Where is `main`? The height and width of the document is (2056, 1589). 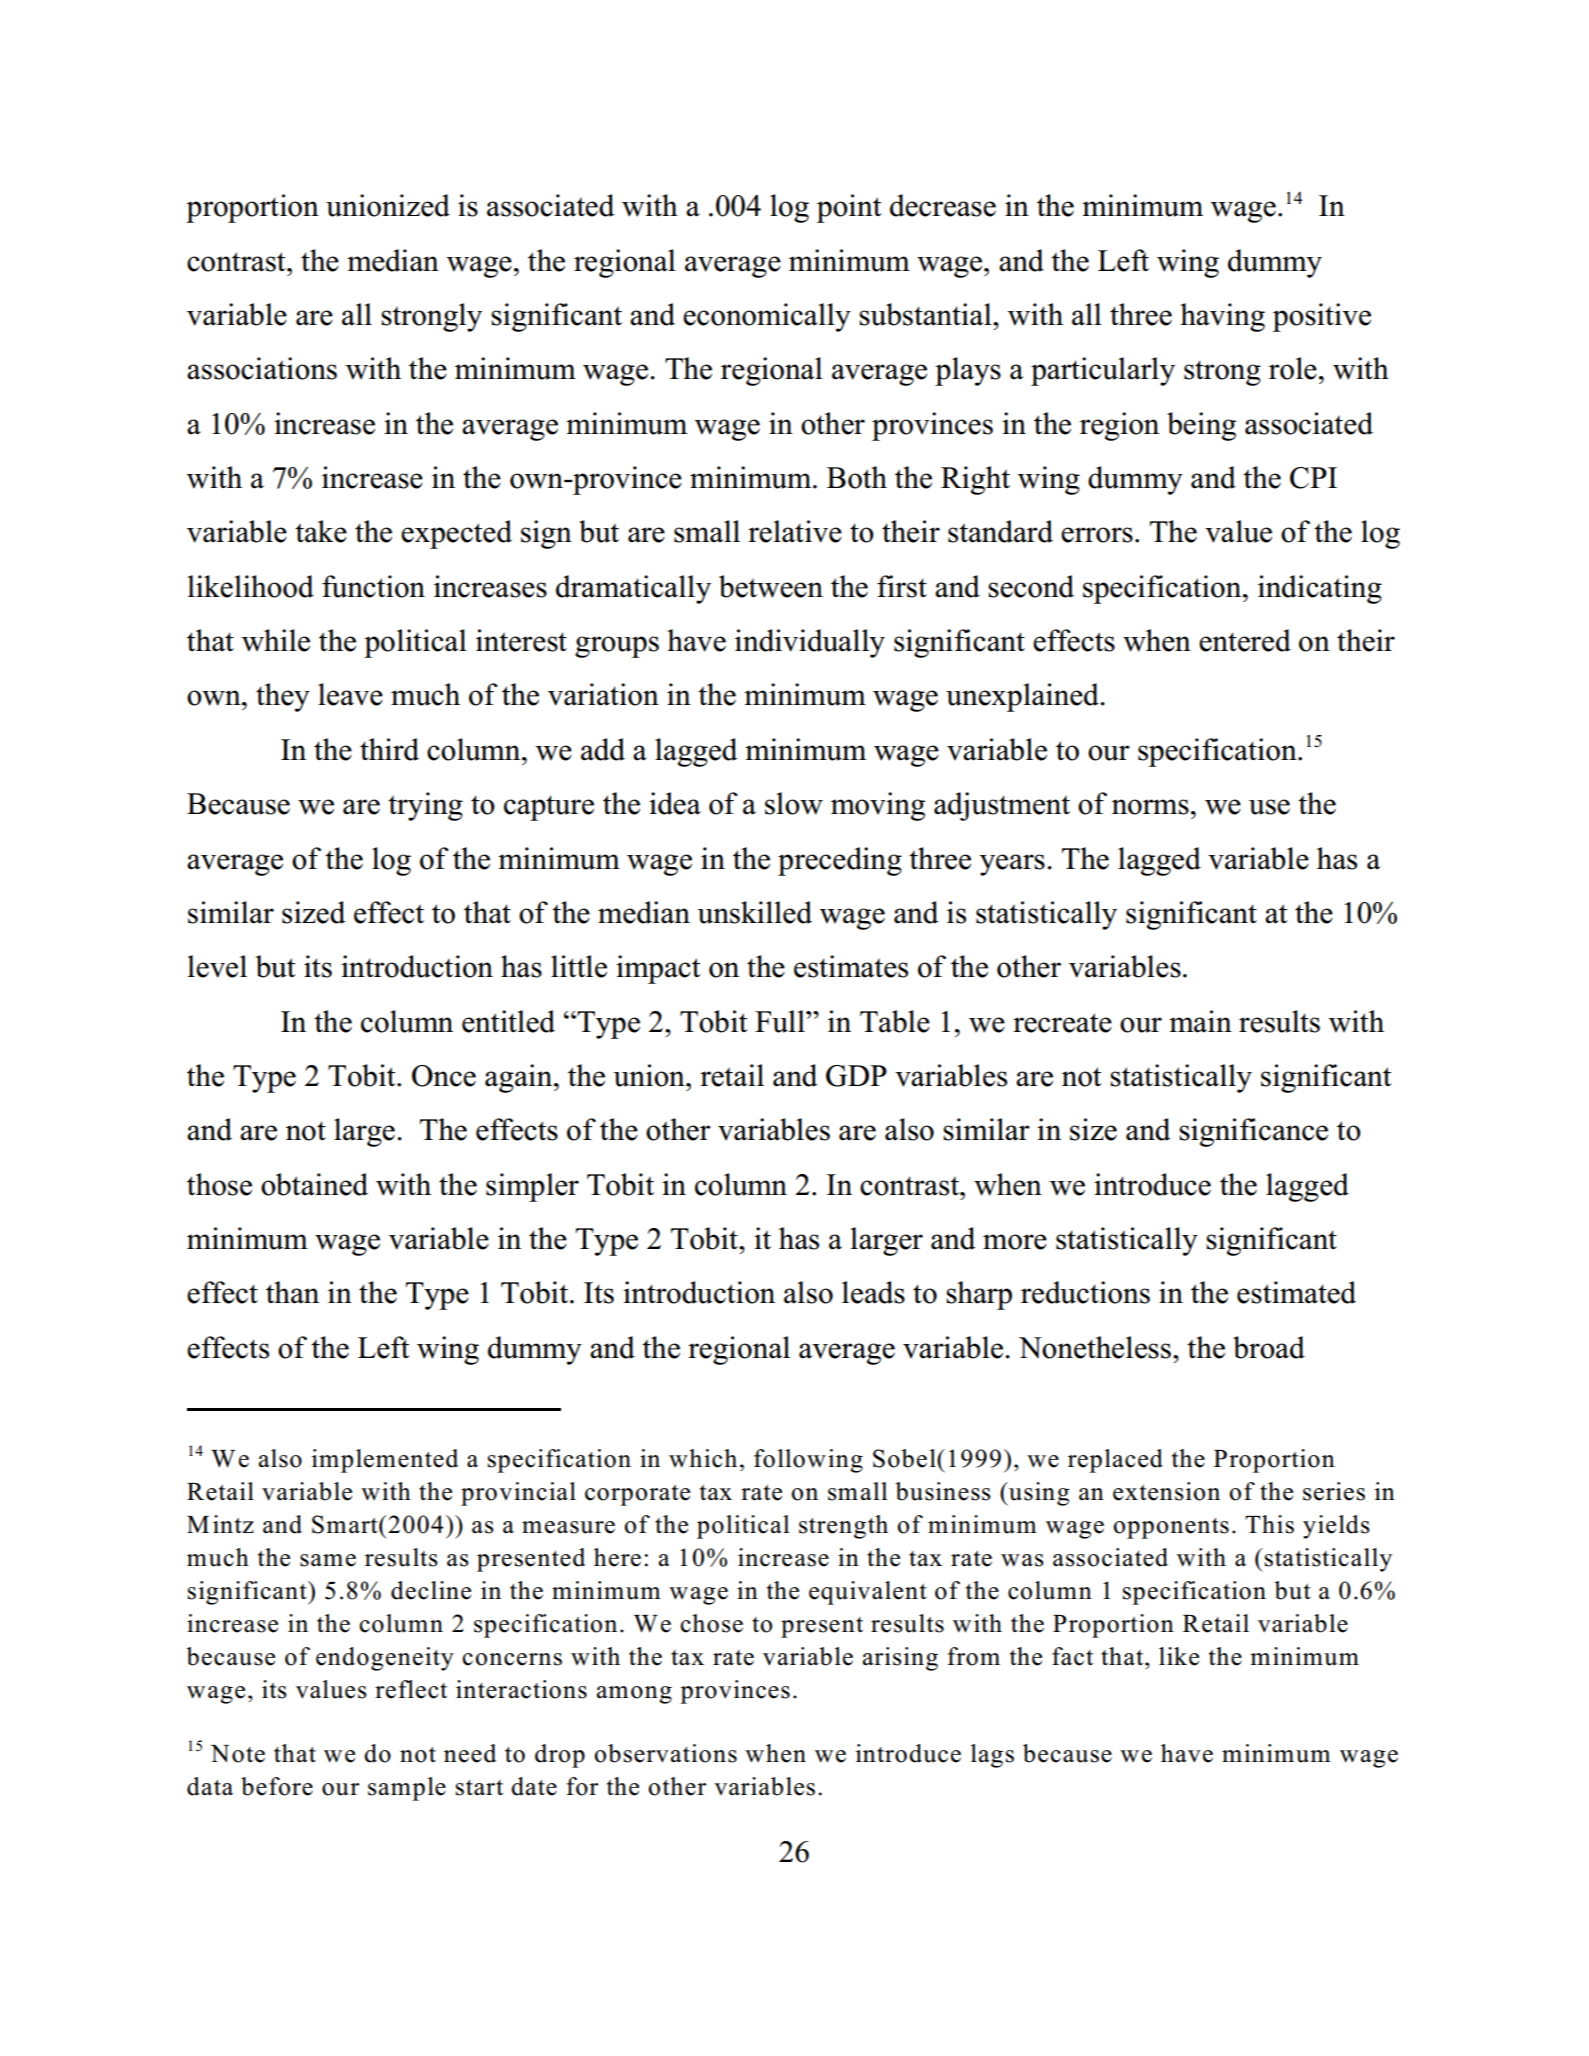 main is located at coordinates (1200, 1021).
